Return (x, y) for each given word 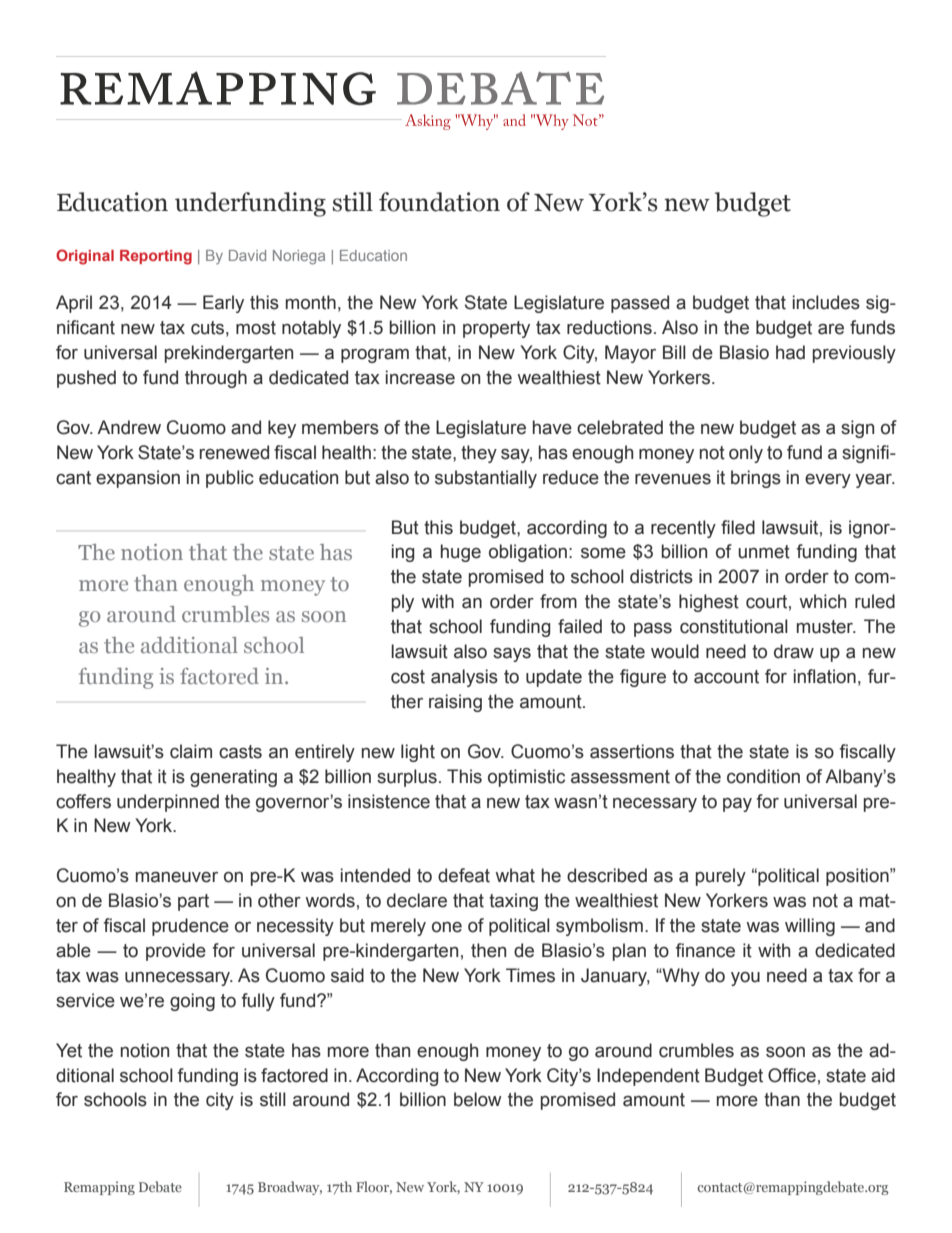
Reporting (156, 257)
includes (826, 302)
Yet (69, 1050)
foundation (439, 202)
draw (794, 651)
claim (191, 751)
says (512, 655)
